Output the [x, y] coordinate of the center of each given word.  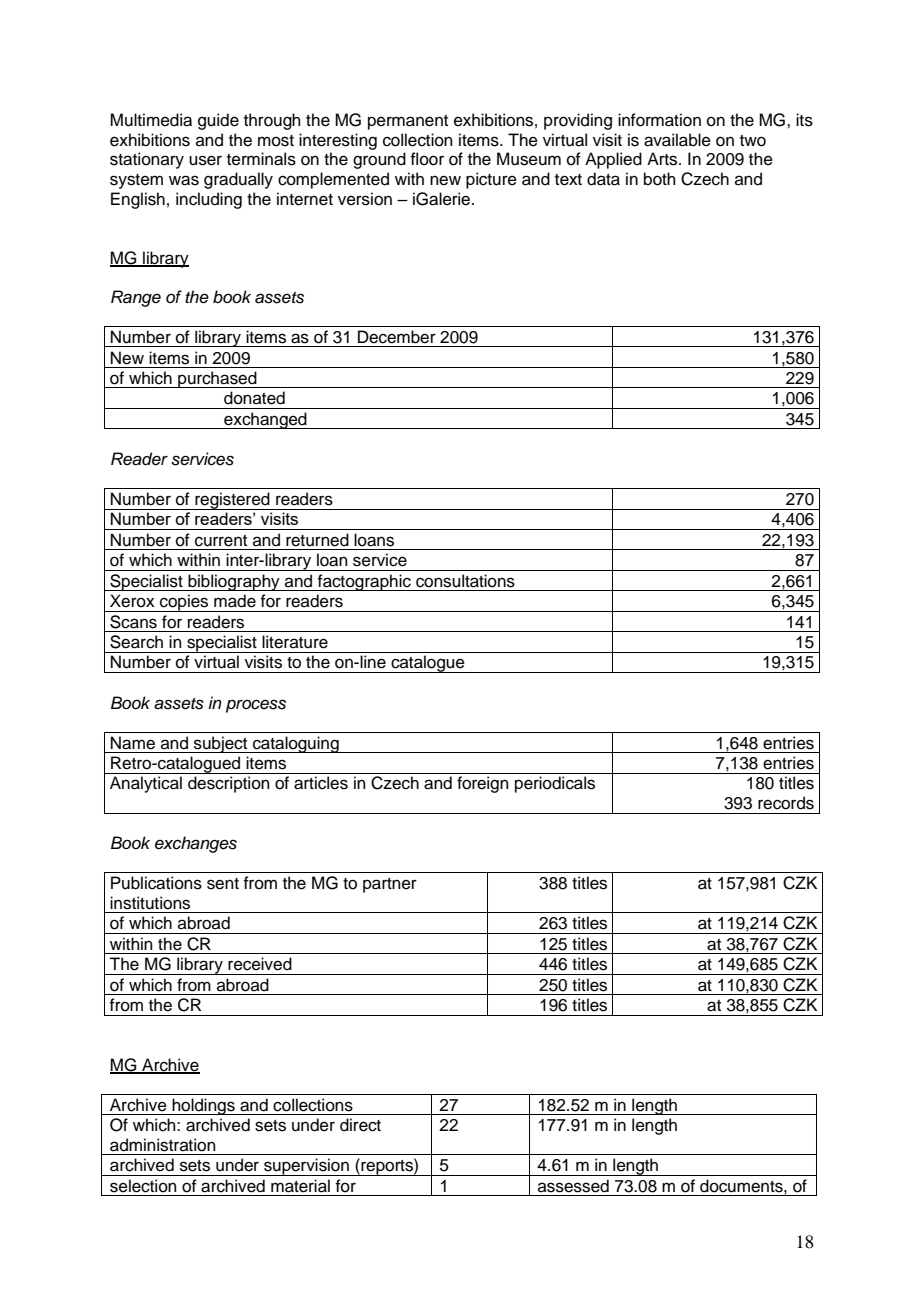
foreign [483, 784]
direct [360, 1125]
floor [427, 159]
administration [163, 1145]
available [677, 140]
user [205, 160]
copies [184, 603]
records [786, 803]
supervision [306, 1167]
